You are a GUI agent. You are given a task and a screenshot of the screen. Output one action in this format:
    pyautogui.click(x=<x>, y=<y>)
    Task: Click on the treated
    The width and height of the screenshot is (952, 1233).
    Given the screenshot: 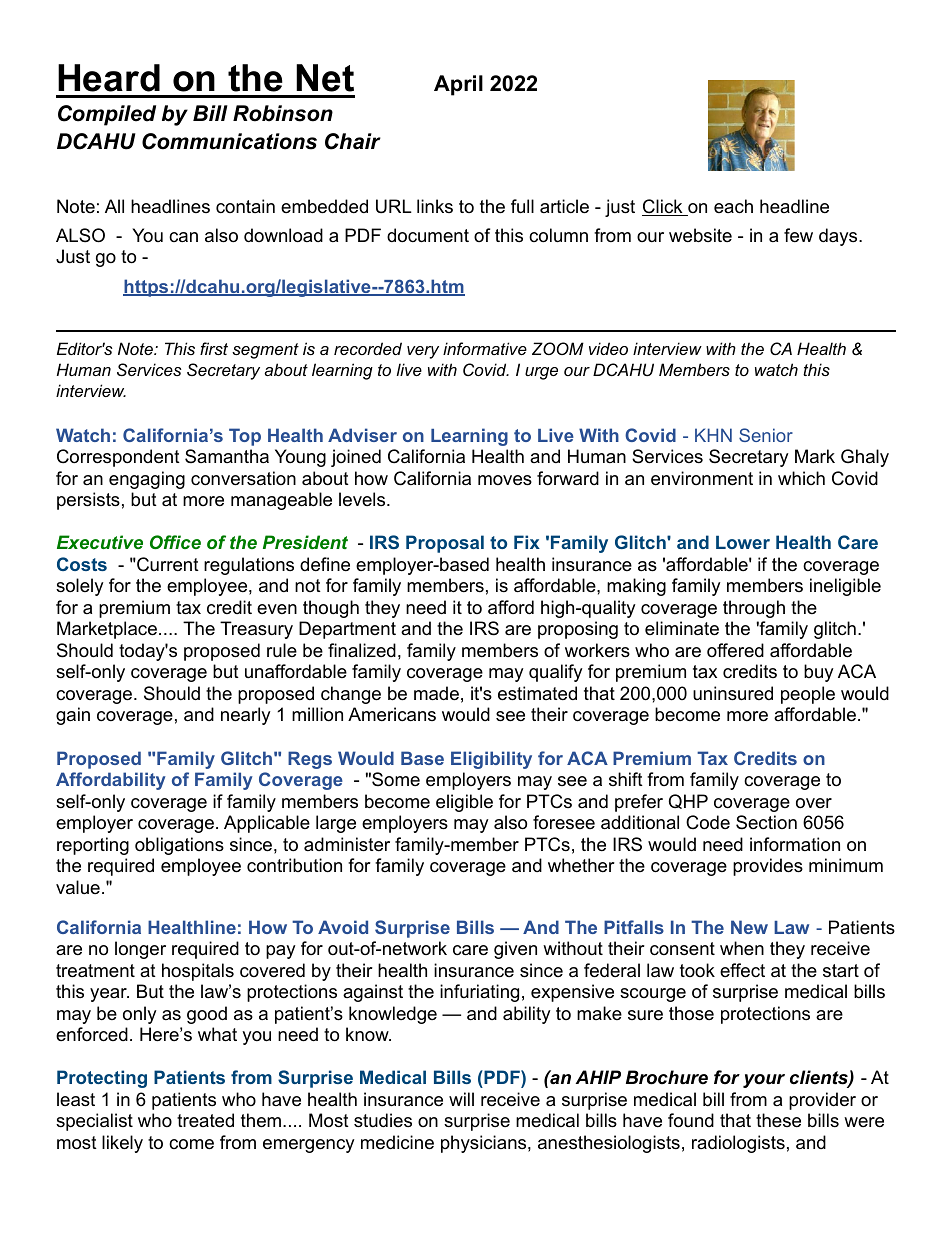 What is the action you would take?
    pyautogui.click(x=205, y=1120)
